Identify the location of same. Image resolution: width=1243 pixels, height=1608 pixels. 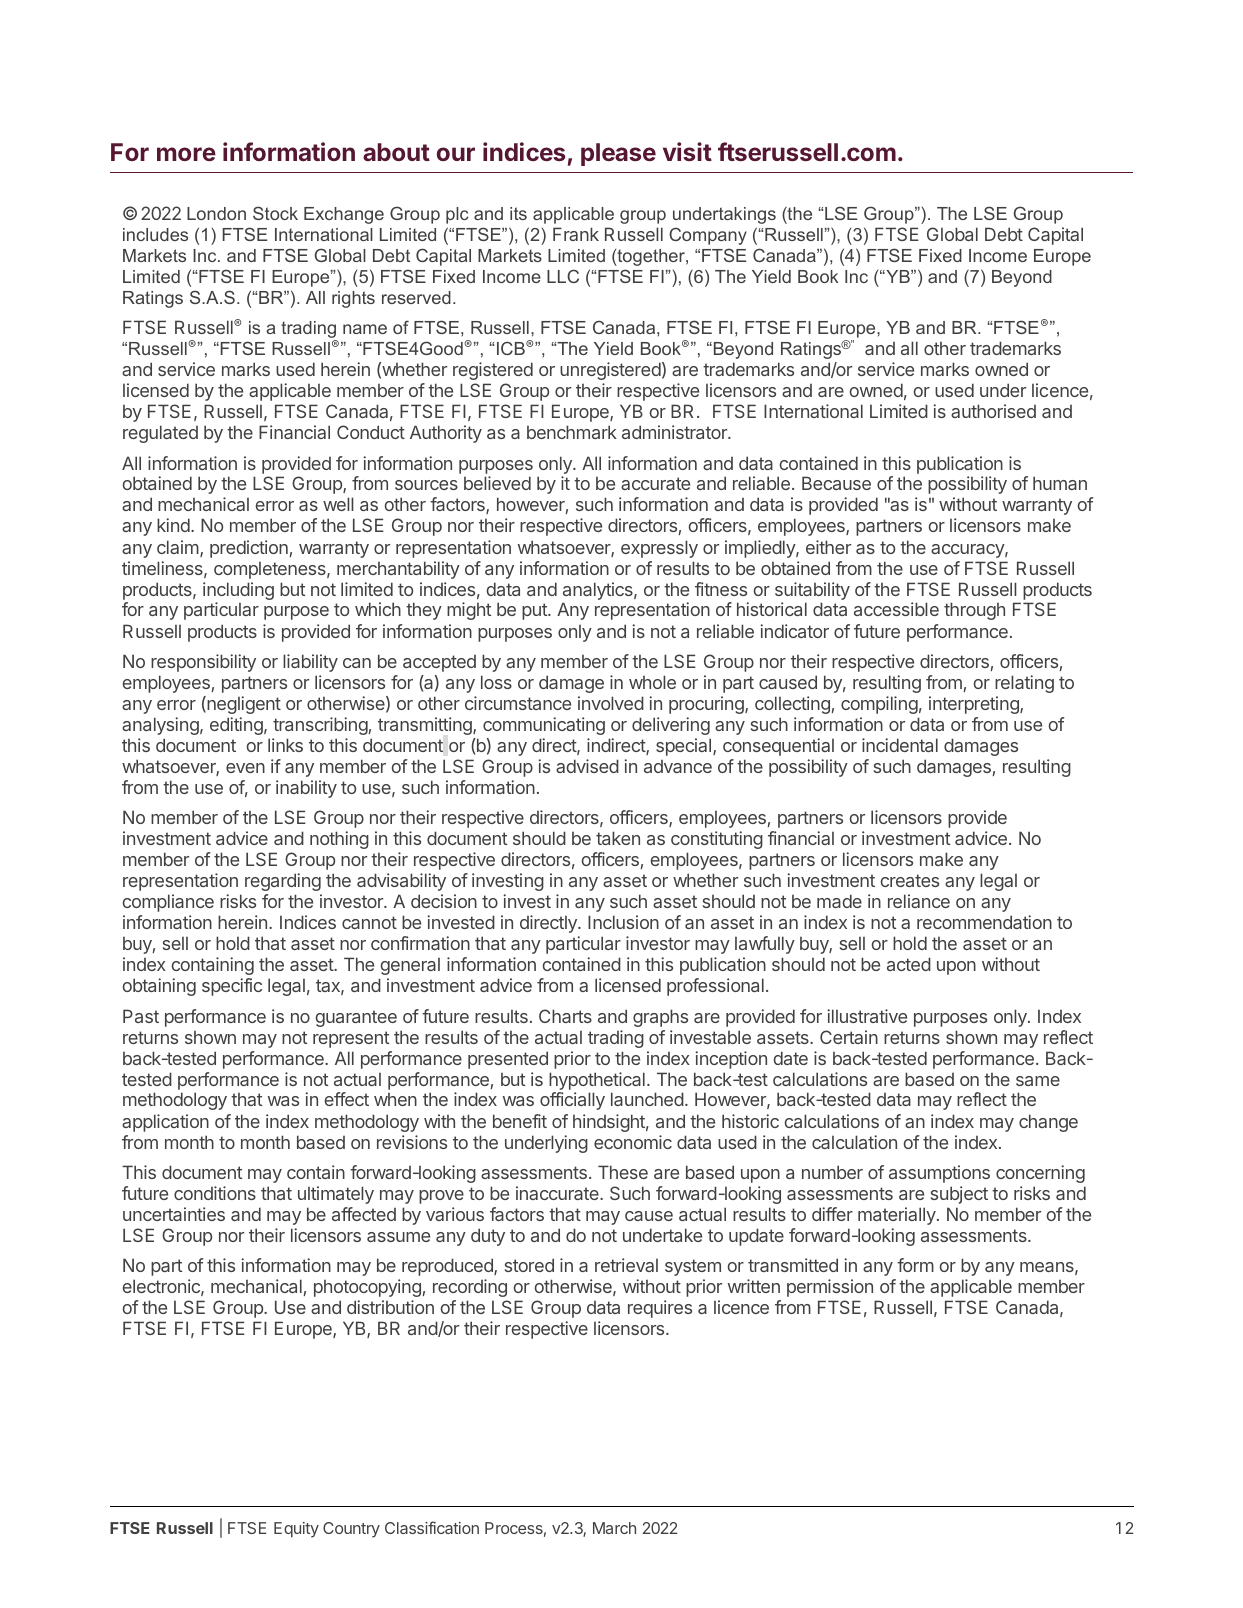
(1038, 1081).
